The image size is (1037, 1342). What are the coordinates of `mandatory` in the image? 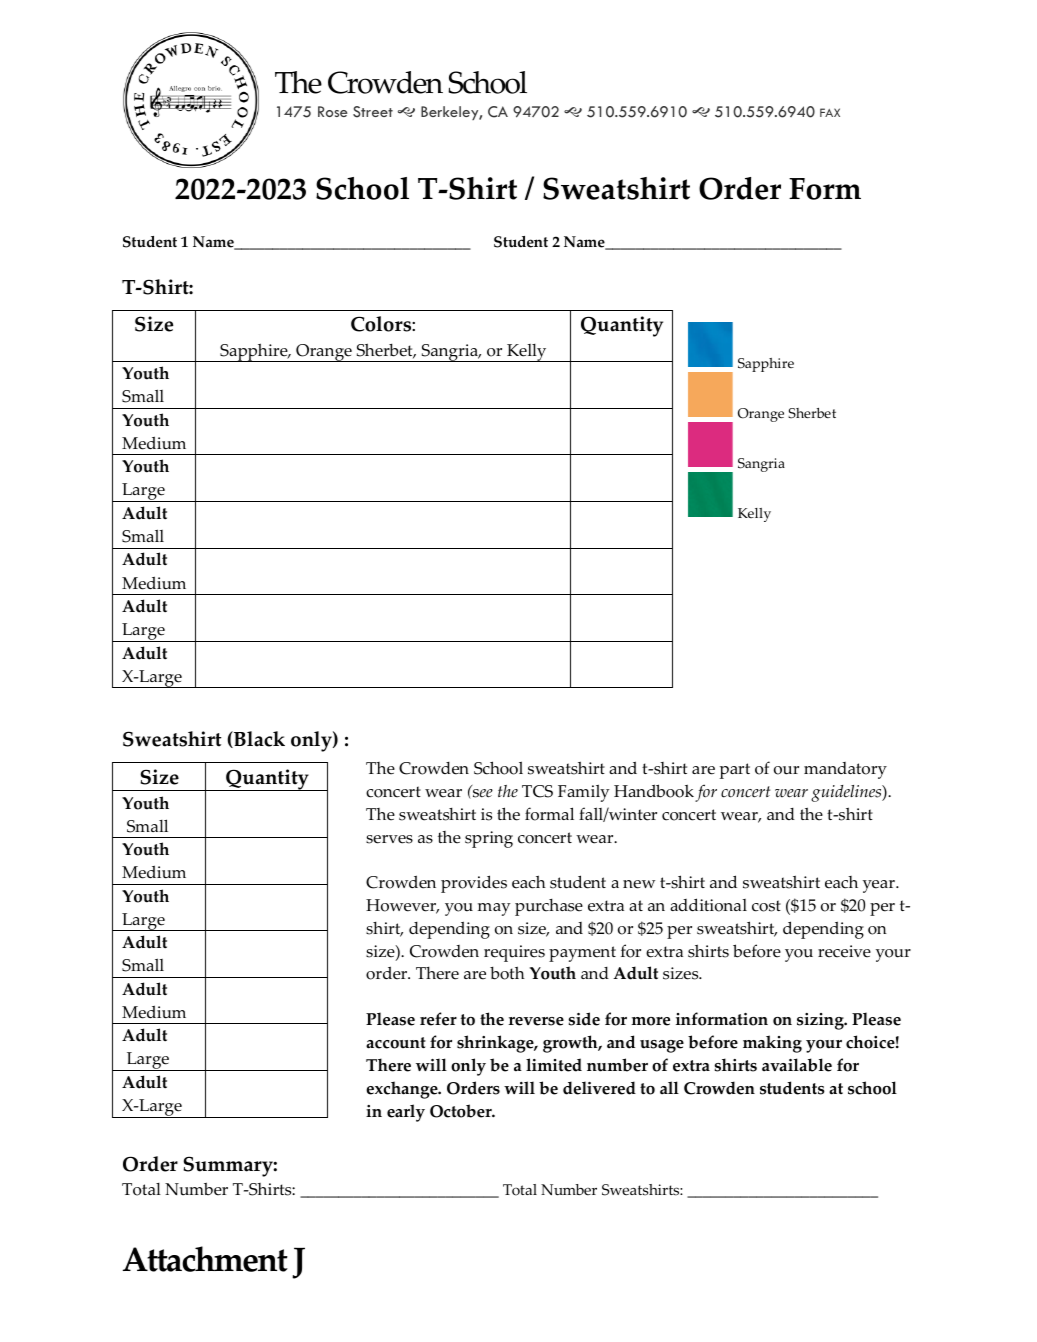 It's located at (845, 770).
